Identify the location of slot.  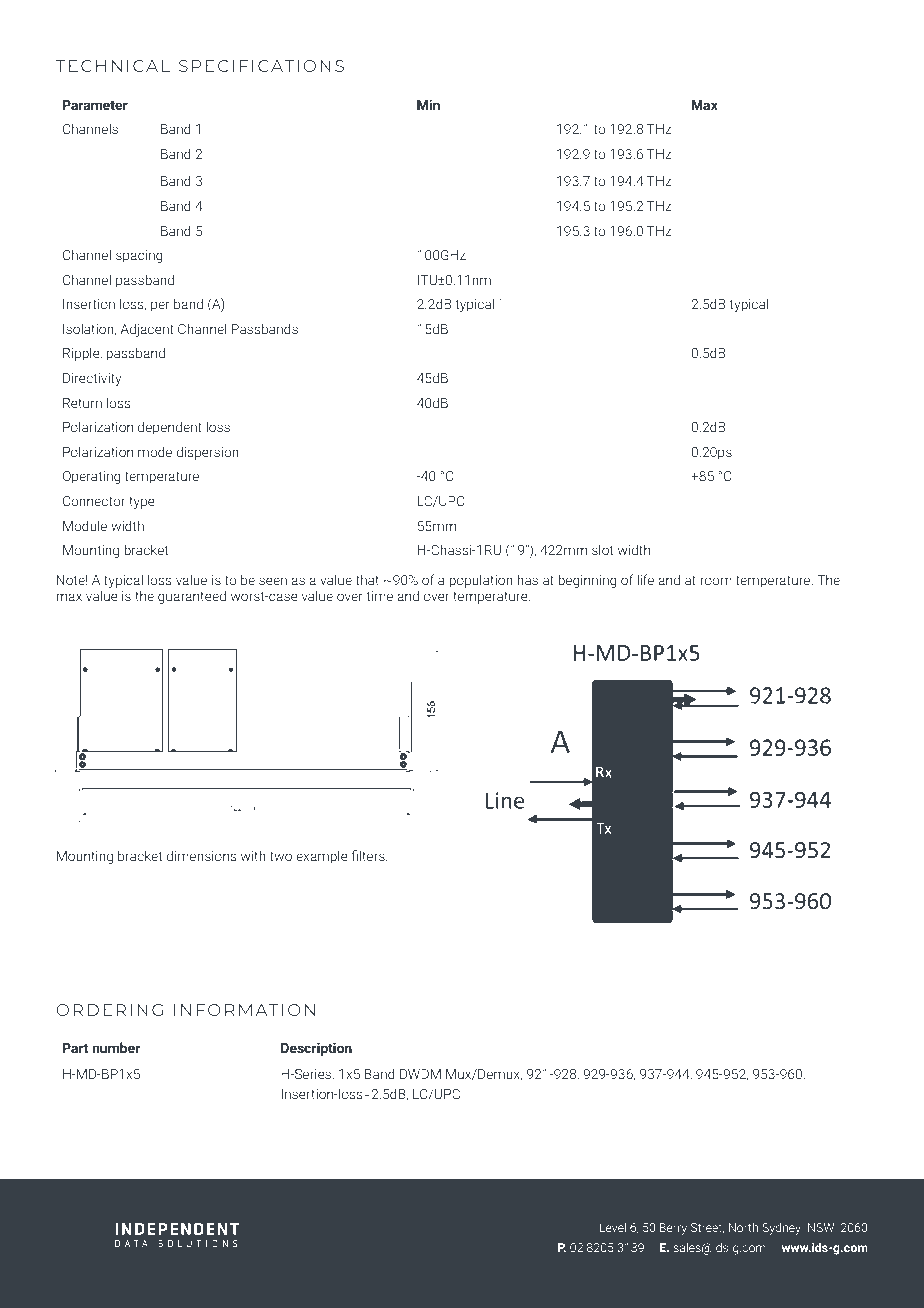
(602, 549).
